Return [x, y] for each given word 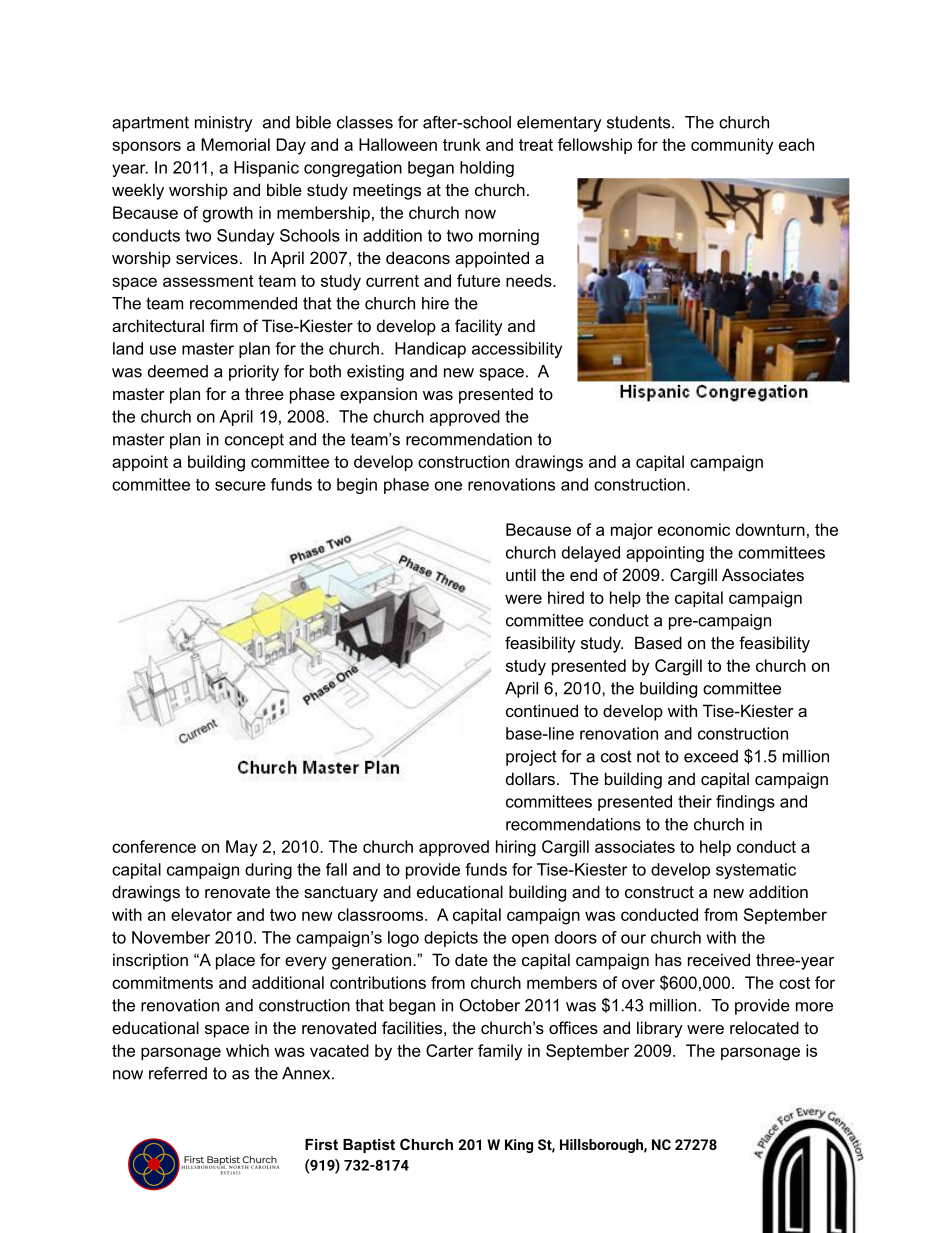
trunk [462, 144]
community [732, 146]
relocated [764, 1027]
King [519, 1146]
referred [178, 1073]
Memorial [235, 144]
